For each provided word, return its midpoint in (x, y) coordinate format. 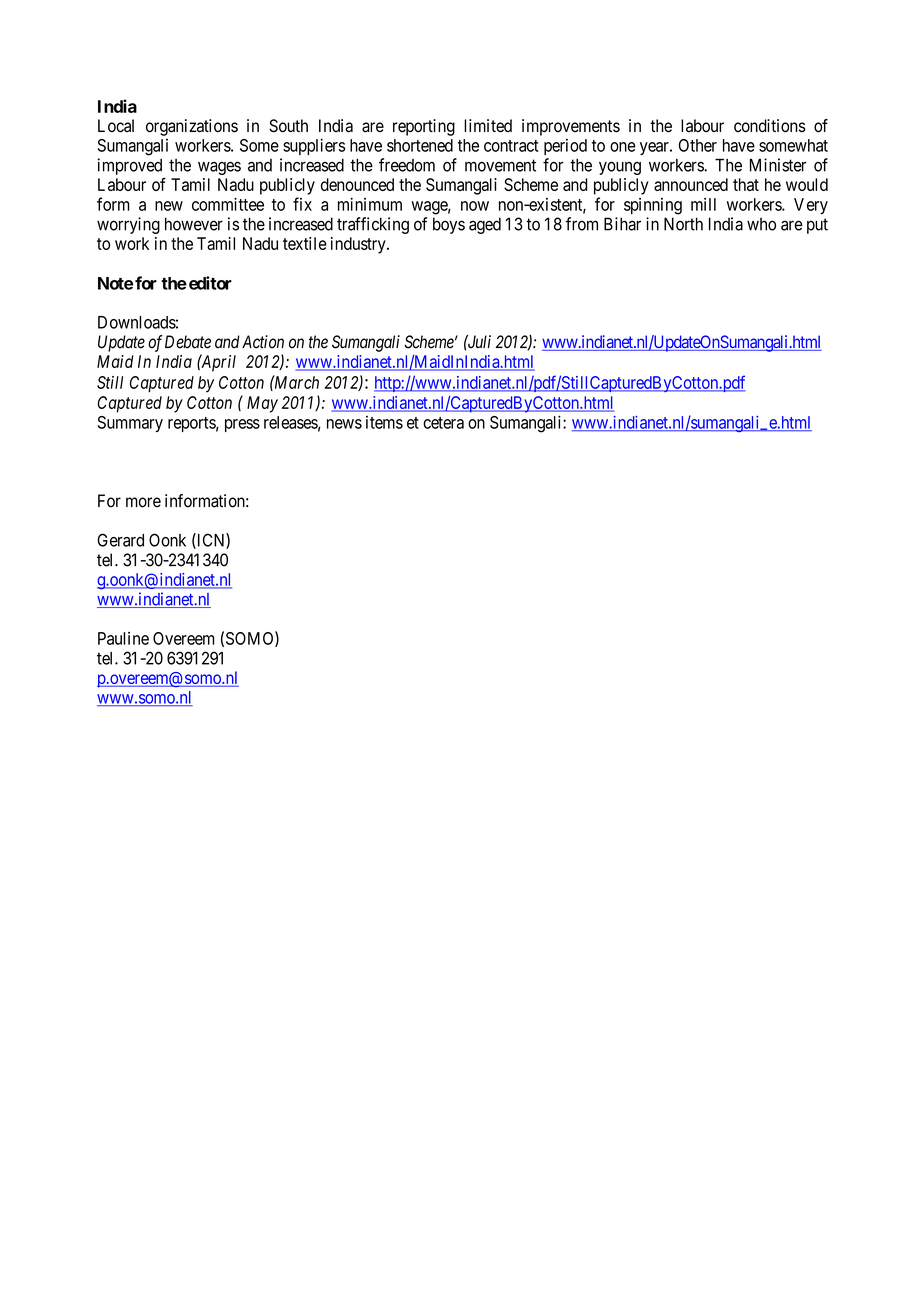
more (143, 502)
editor (210, 283)
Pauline (123, 638)
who (761, 224)
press (242, 425)
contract (511, 146)
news (344, 424)
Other (698, 145)
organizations (192, 127)
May (262, 404)
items (384, 422)
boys (449, 225)
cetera (443, 423)
